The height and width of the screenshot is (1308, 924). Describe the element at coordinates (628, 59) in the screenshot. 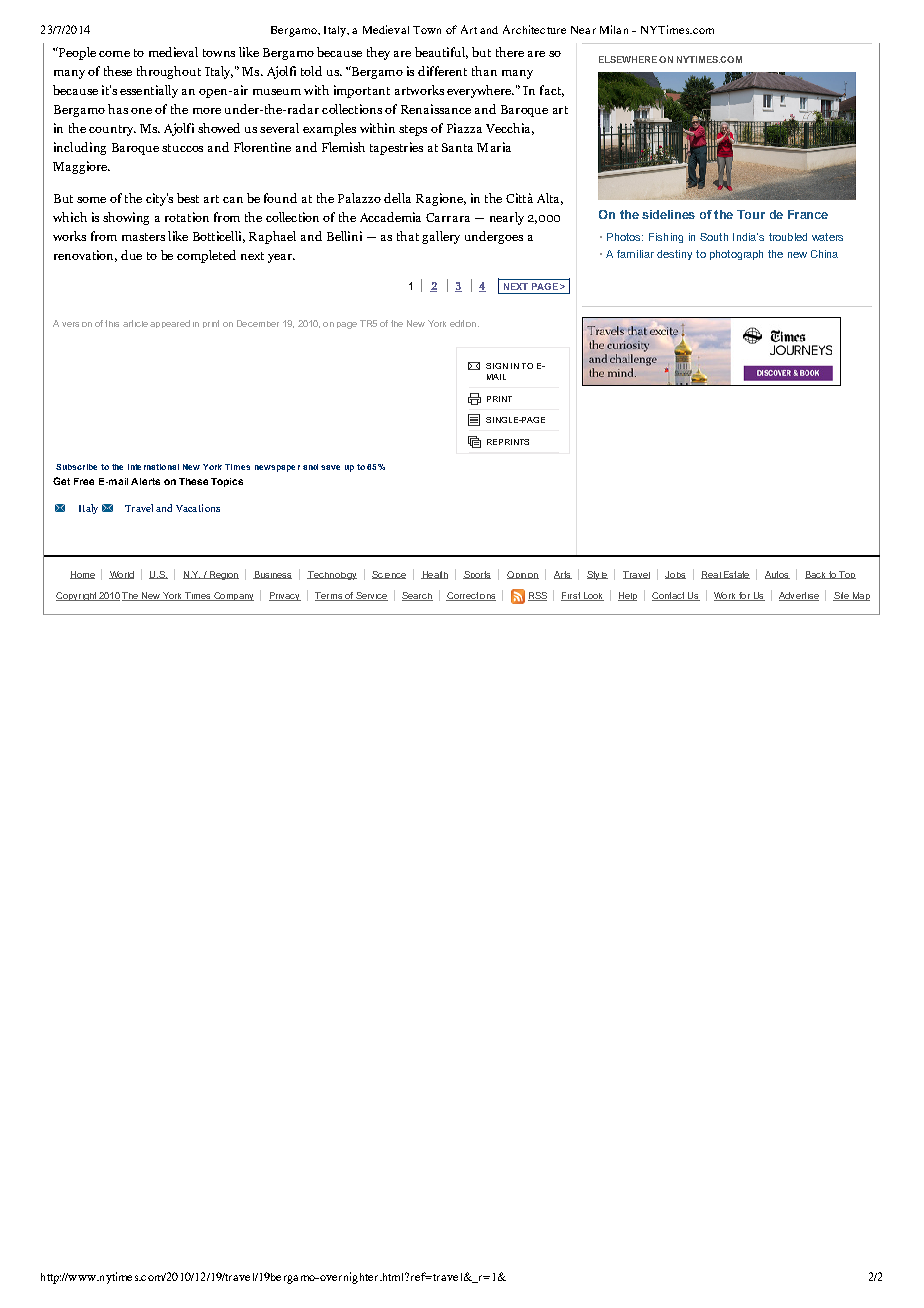

I see `ELSEWHERE` at that location.
